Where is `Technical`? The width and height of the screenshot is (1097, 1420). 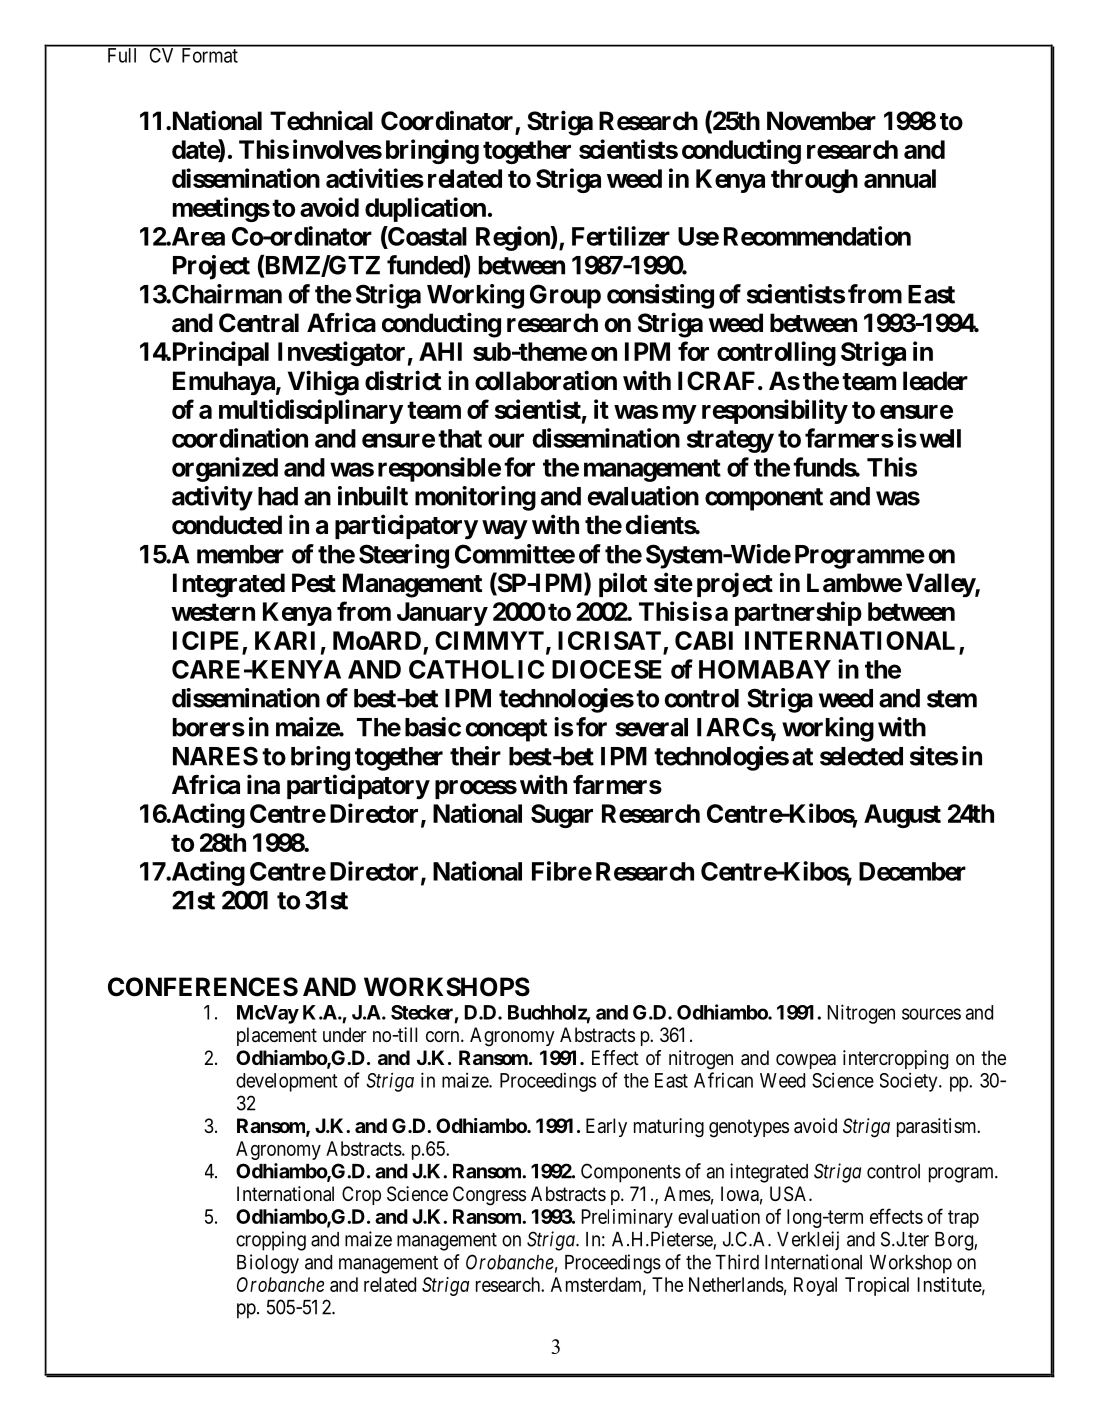 Technical is located at coordinates (321, 120).
